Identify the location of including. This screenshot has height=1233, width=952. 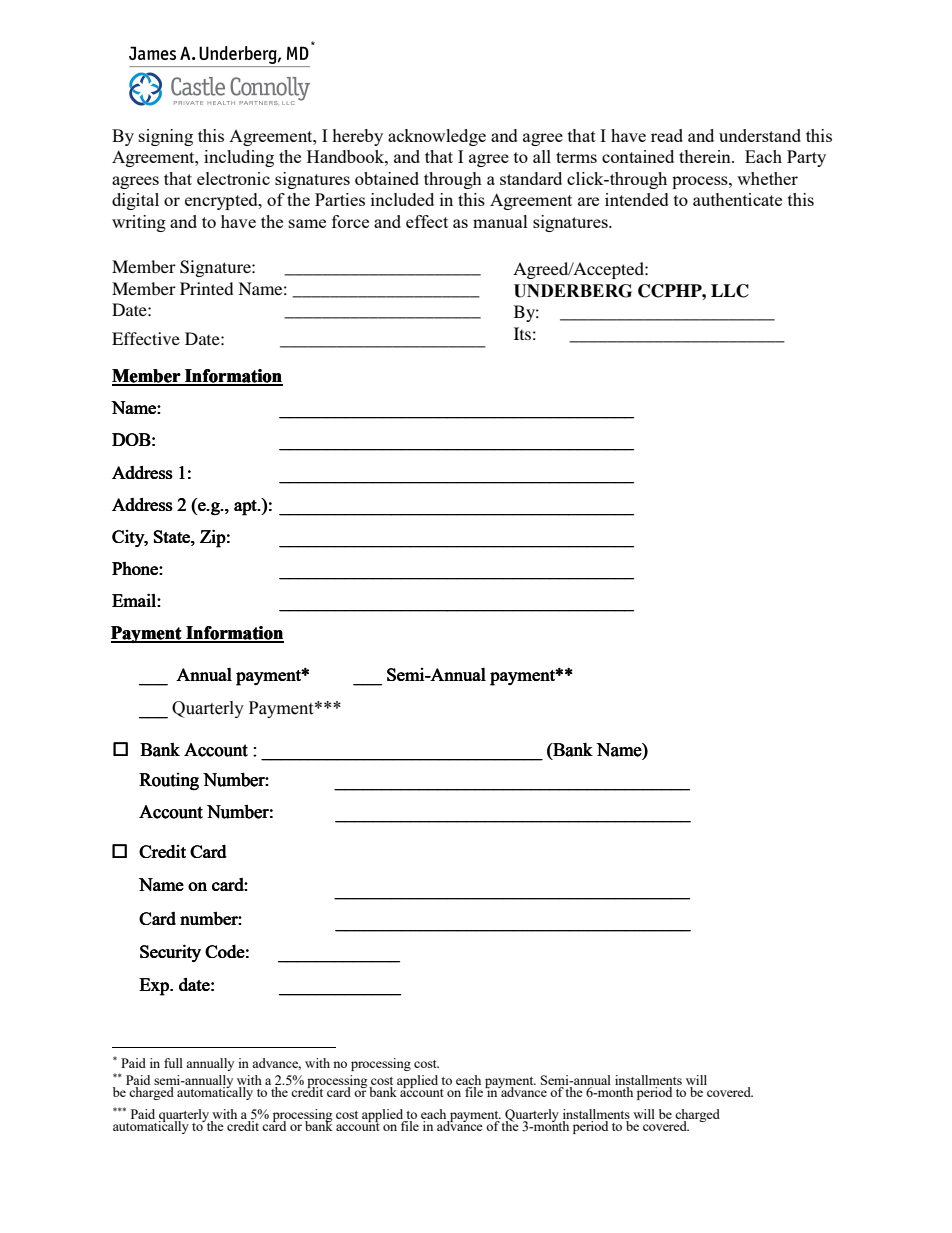
(239, 158).
